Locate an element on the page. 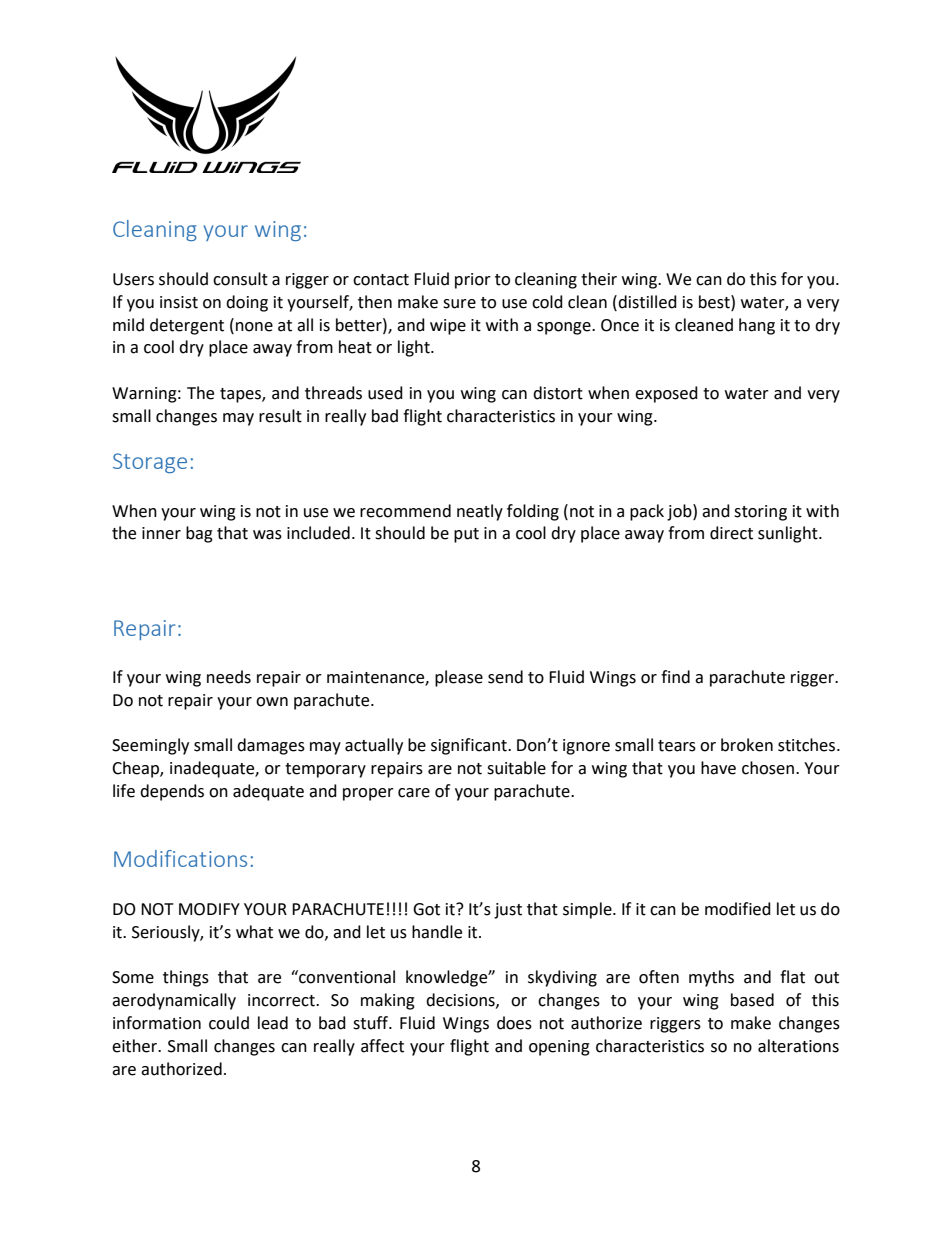 The image size is (952, 1233). neatly is located at coordinates (480, 512).
